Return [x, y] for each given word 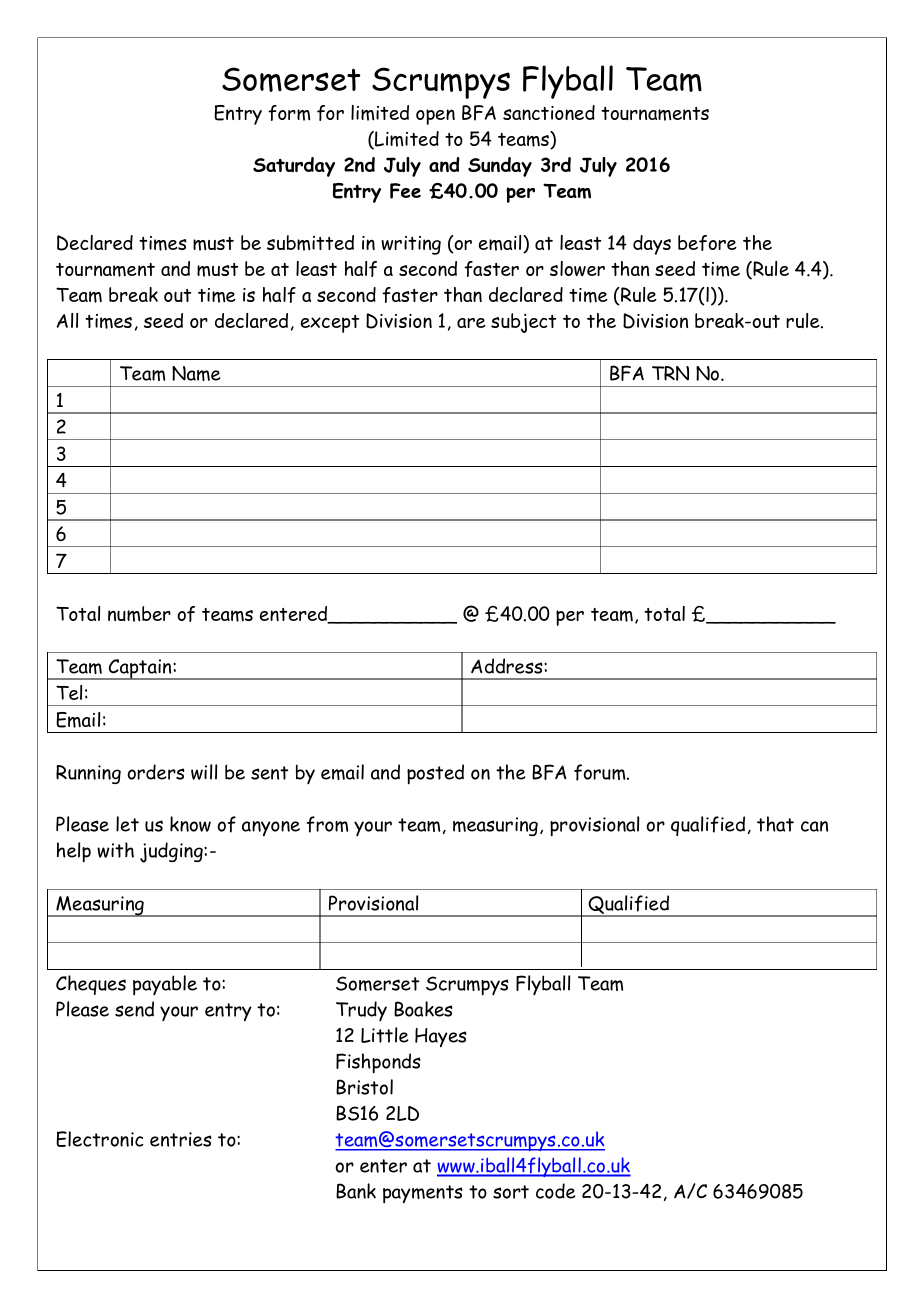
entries [181, 1139]
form [289, 113]
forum [601, 772]
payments [423, 1194]
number [139, 614]
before [707, 243]
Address [508, 666]
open [435, 117]
